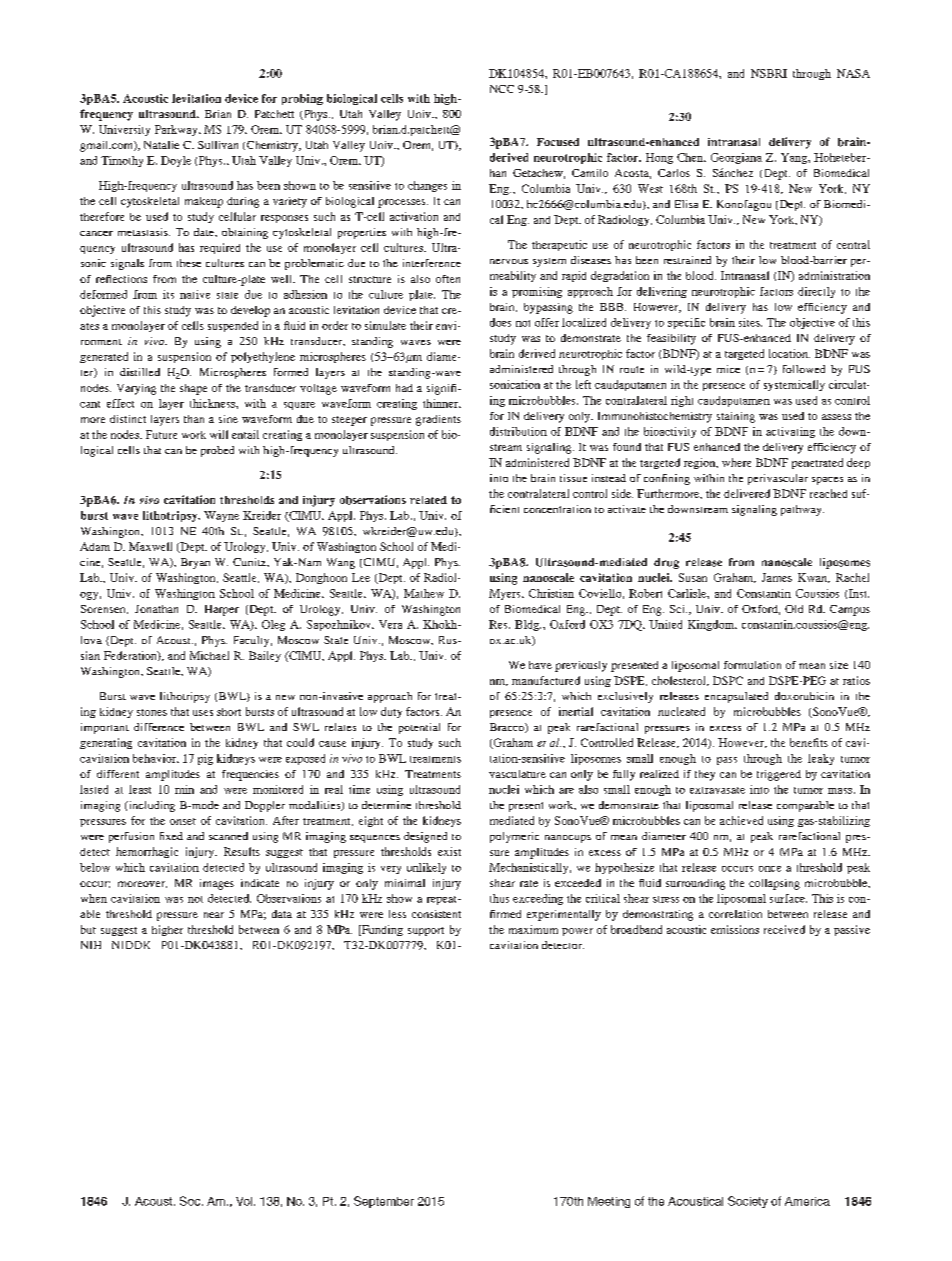 This screenshot has height=1261, width=952. I want to click on shape, so click(193, 389).
